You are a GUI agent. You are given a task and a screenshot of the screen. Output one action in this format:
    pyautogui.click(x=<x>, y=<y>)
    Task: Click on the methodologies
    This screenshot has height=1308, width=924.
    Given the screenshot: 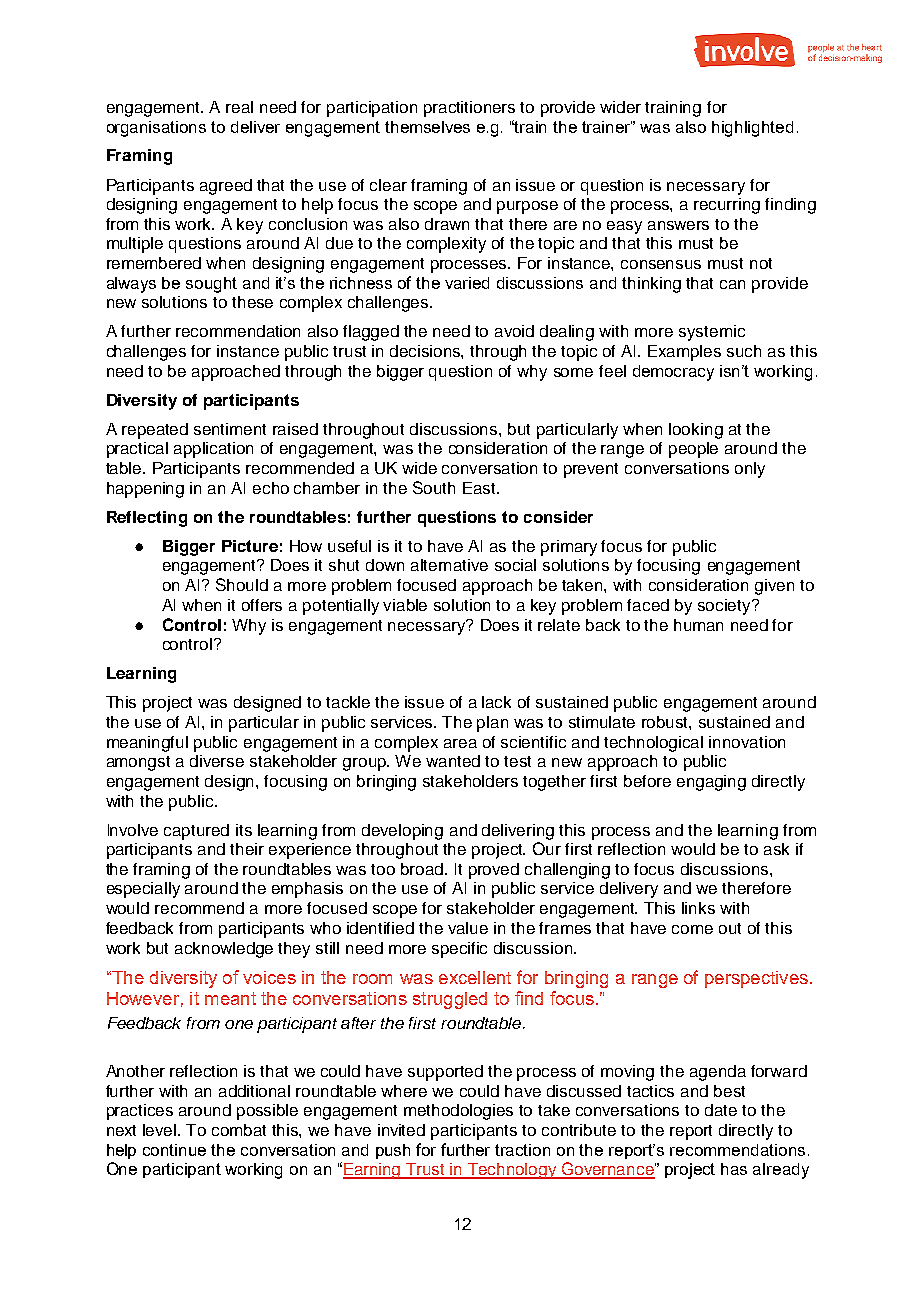 What is the action you would take?
    pyautogui.click(x=458, y=1112)
